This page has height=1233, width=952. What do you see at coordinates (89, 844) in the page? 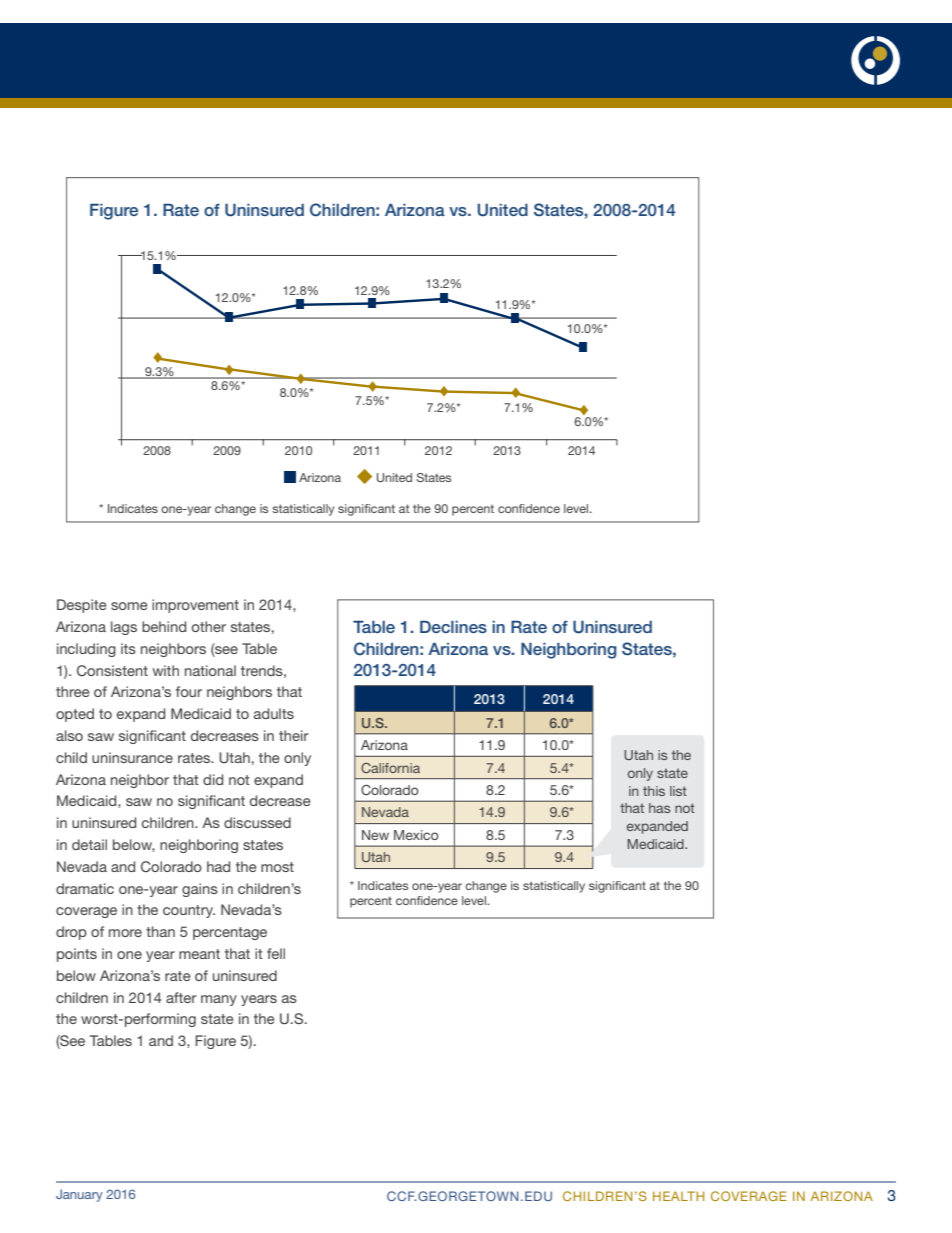
I see `detail` at bounding box center [89, 844].
